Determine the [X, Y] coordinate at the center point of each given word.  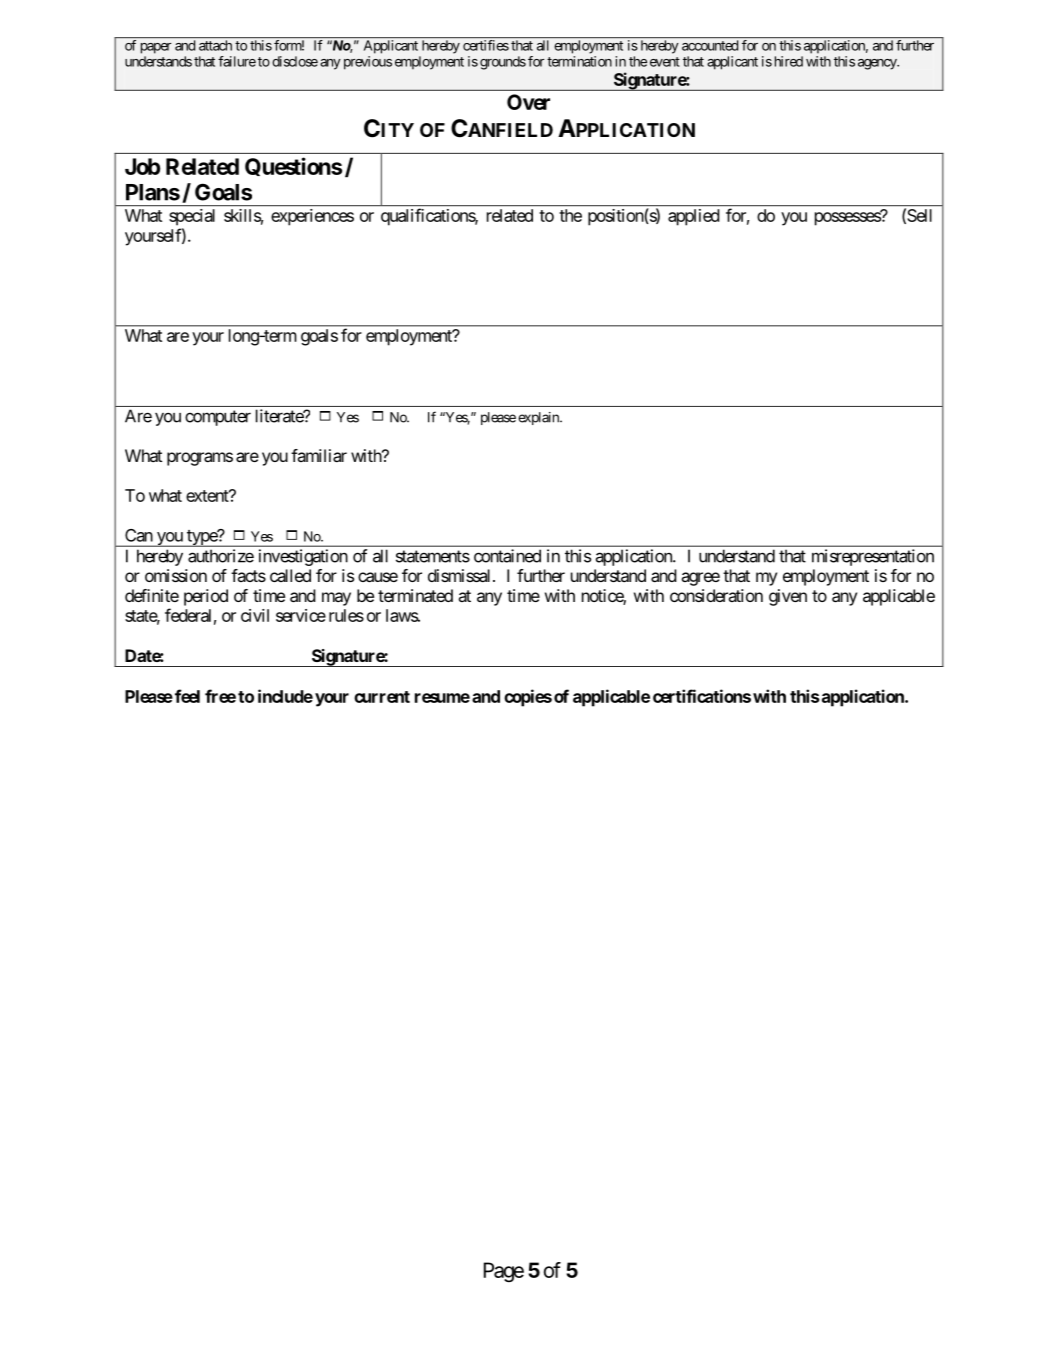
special [192, 217]
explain [539, 418]
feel [187, 696]
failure [237, 61]
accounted [710, 45]
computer [218, 418]
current [382, 697]
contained [507, 556]
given [788, 597]
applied [694, 217]
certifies [486, 45]
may [336, 599]
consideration [716, 595]
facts [248, 575]
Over [528, 102]
